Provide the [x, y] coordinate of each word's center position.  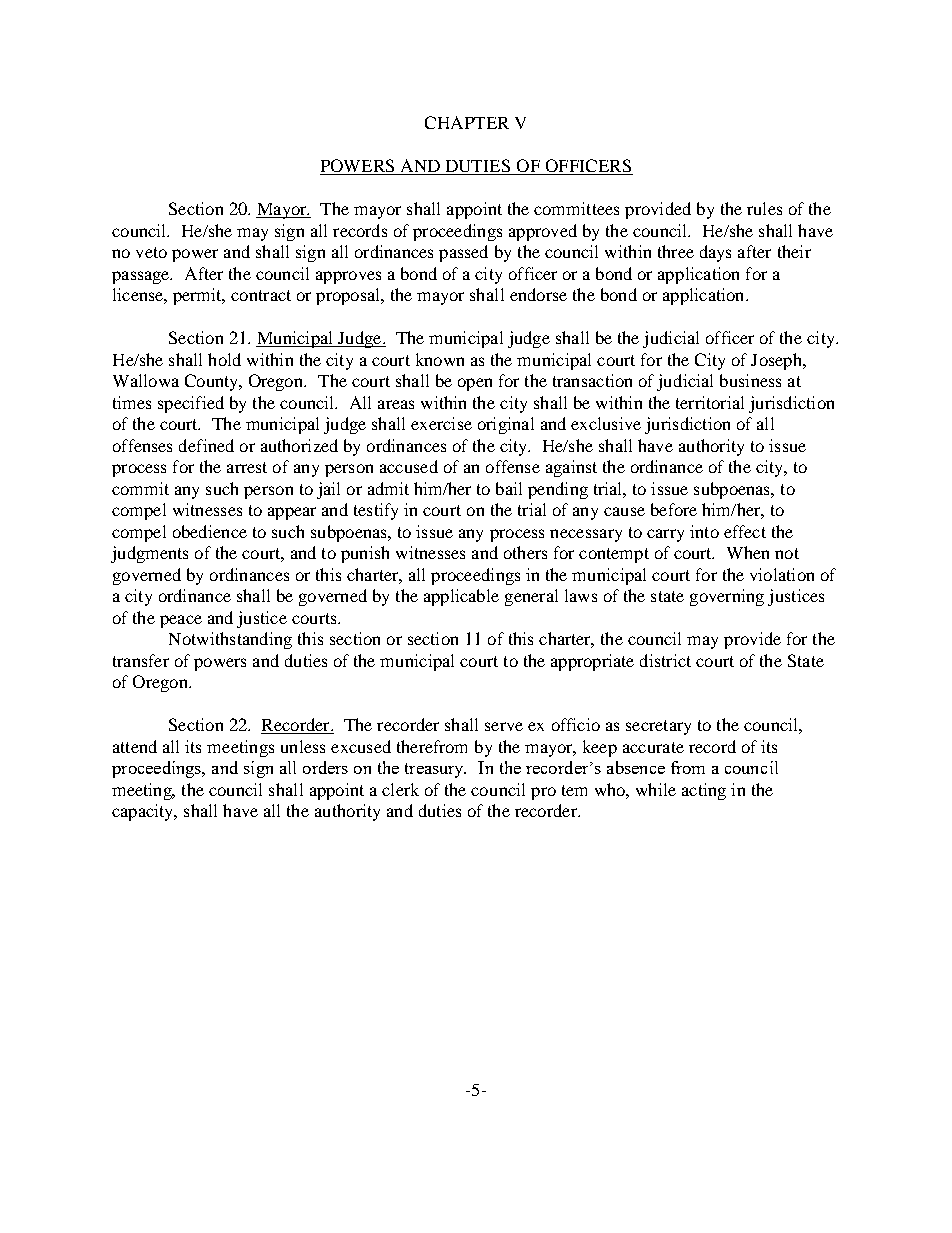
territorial [710, 402]
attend [135, 746]
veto [151, 252]
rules [764, 208]
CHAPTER [467, 122]
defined [206, 445]
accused [409, 466]
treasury [435, 770]
